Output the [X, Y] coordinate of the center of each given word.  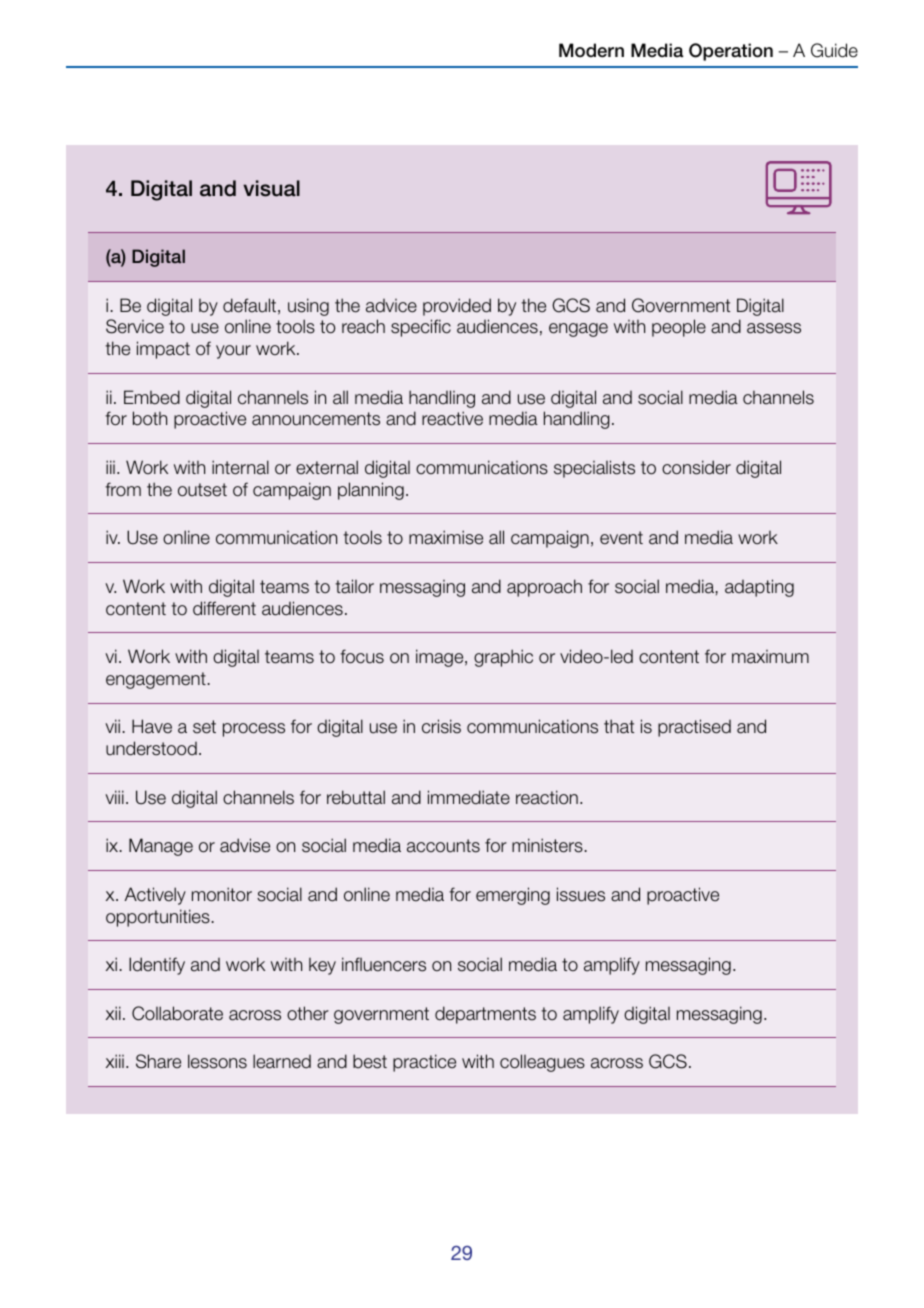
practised [694, 728]
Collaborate [177, 1013]
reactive [452, 418]
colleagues [542, 1063]
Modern [591, 50]
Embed [152, 397]
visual [271, 188]
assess [774, 328]
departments [485, 1015]
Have [152, 726]
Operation [731, 52]
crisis [441, 726]
